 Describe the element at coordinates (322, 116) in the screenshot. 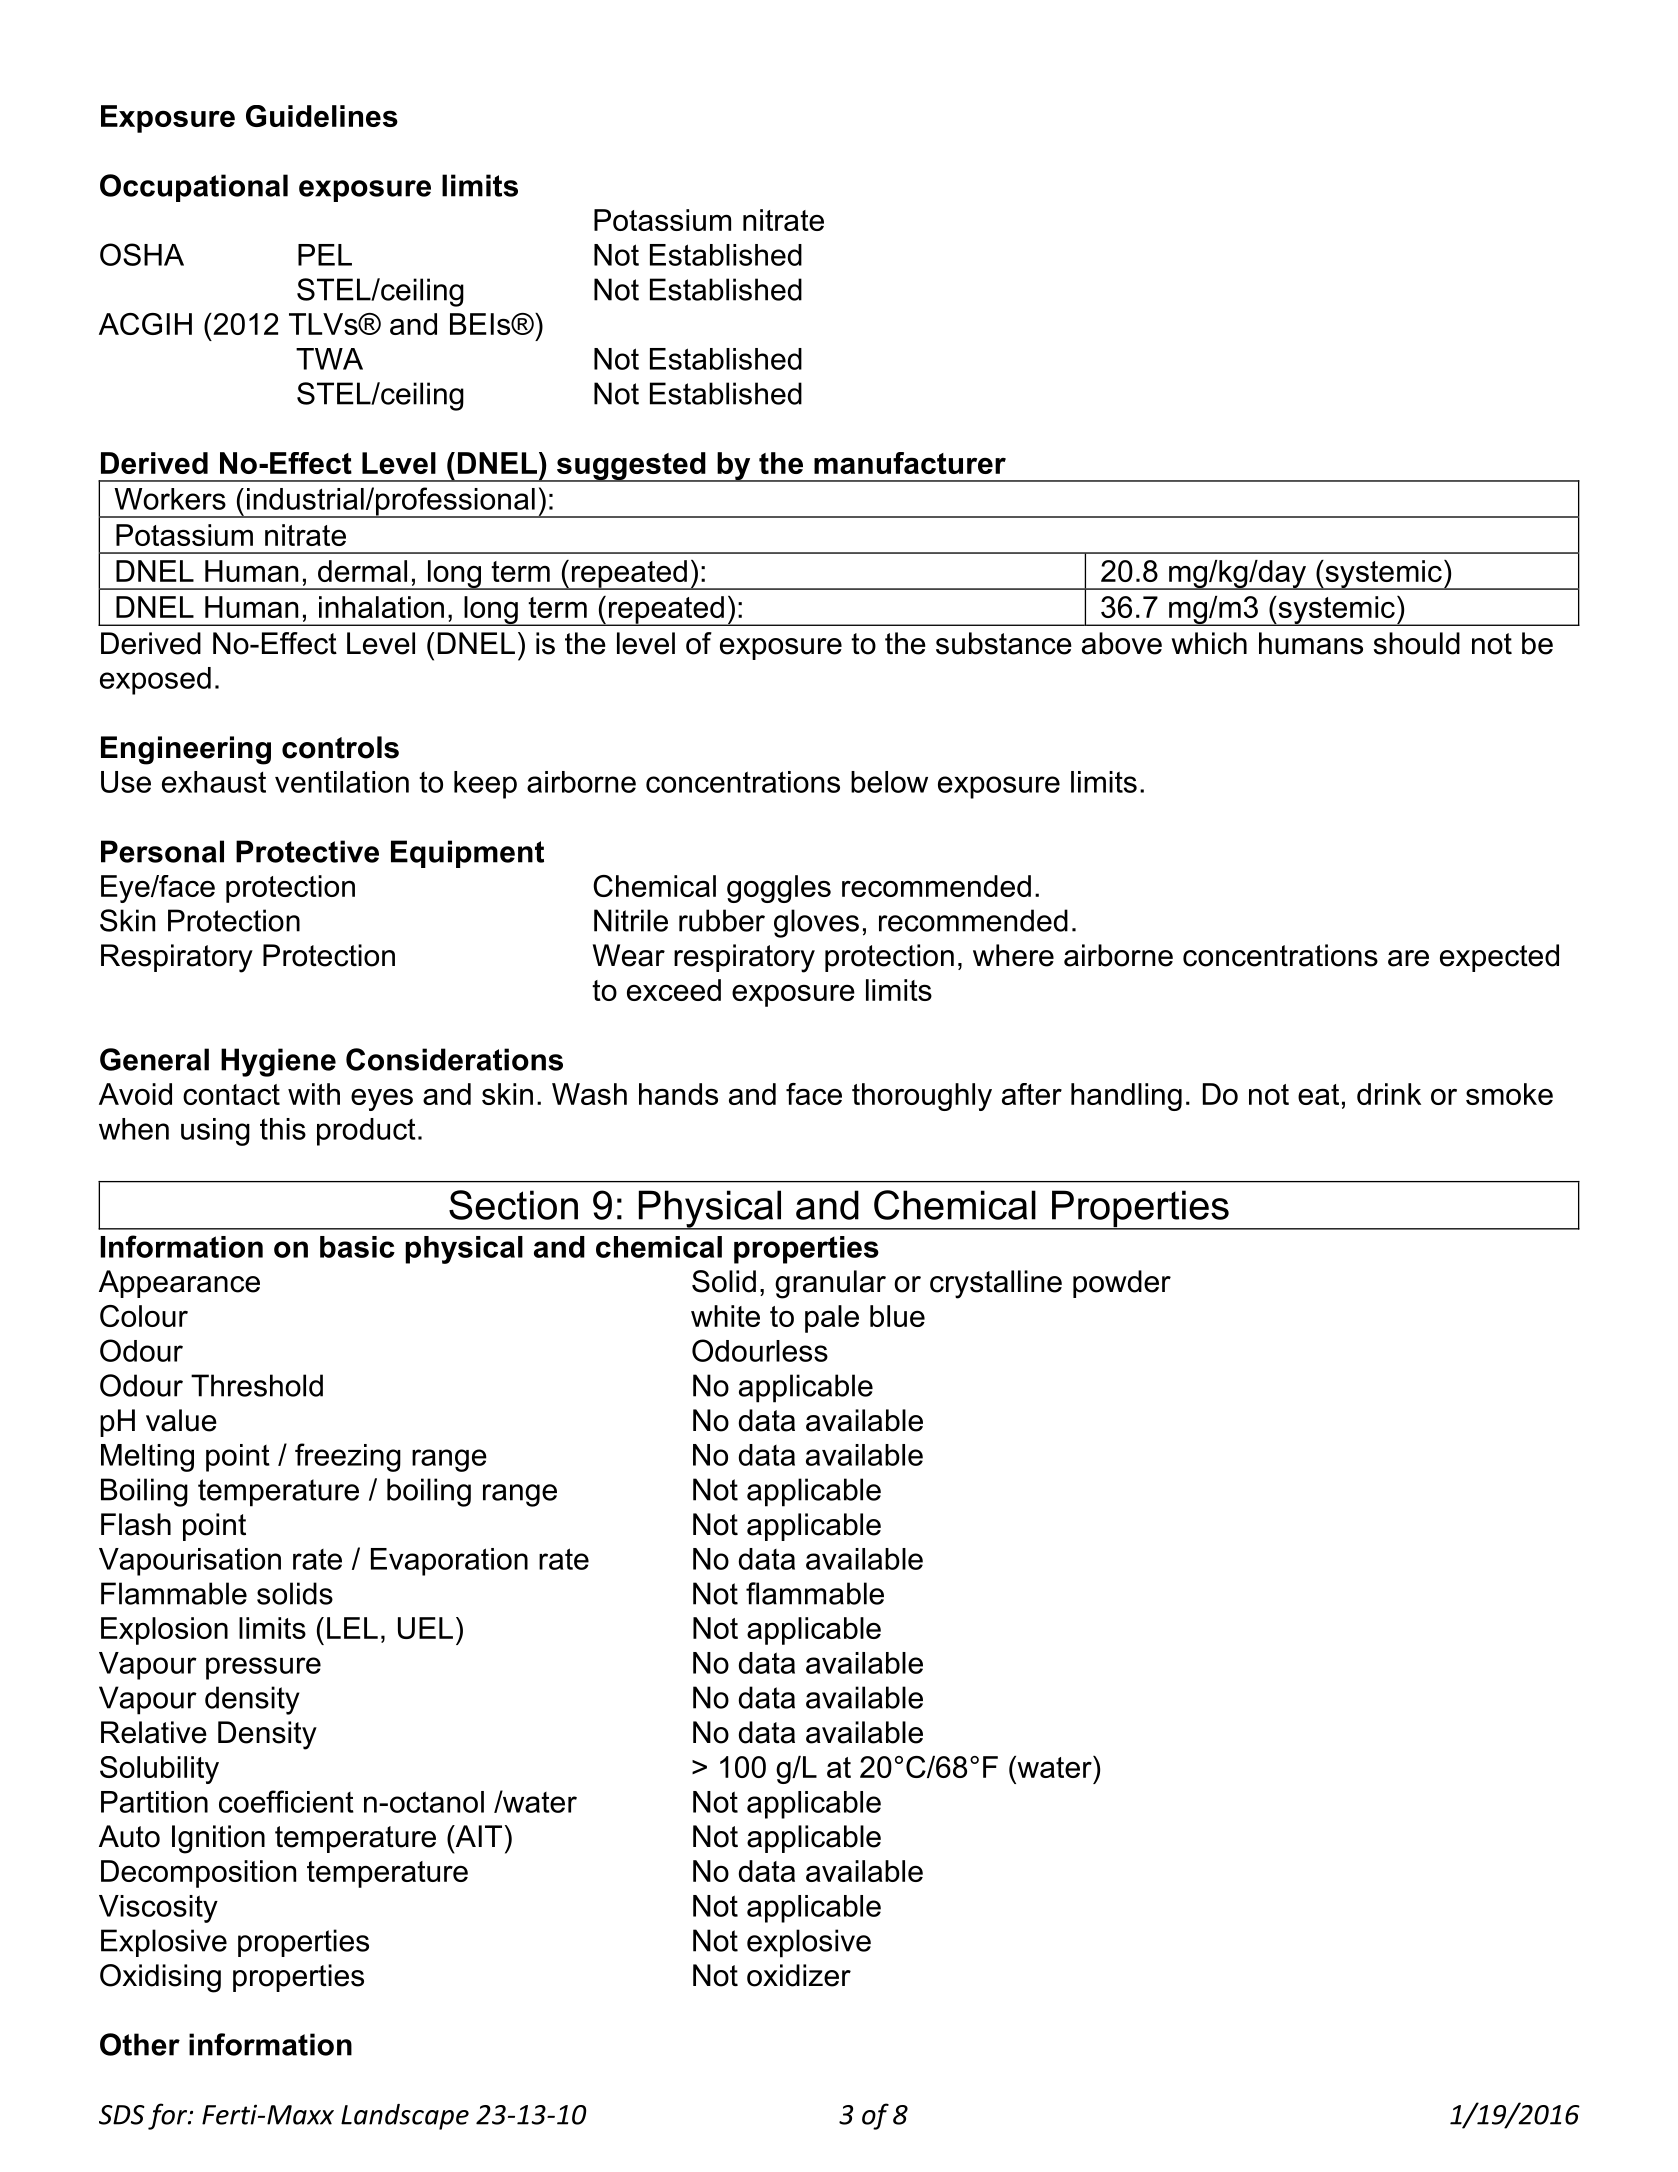

I see `Guidelines` at that location.
